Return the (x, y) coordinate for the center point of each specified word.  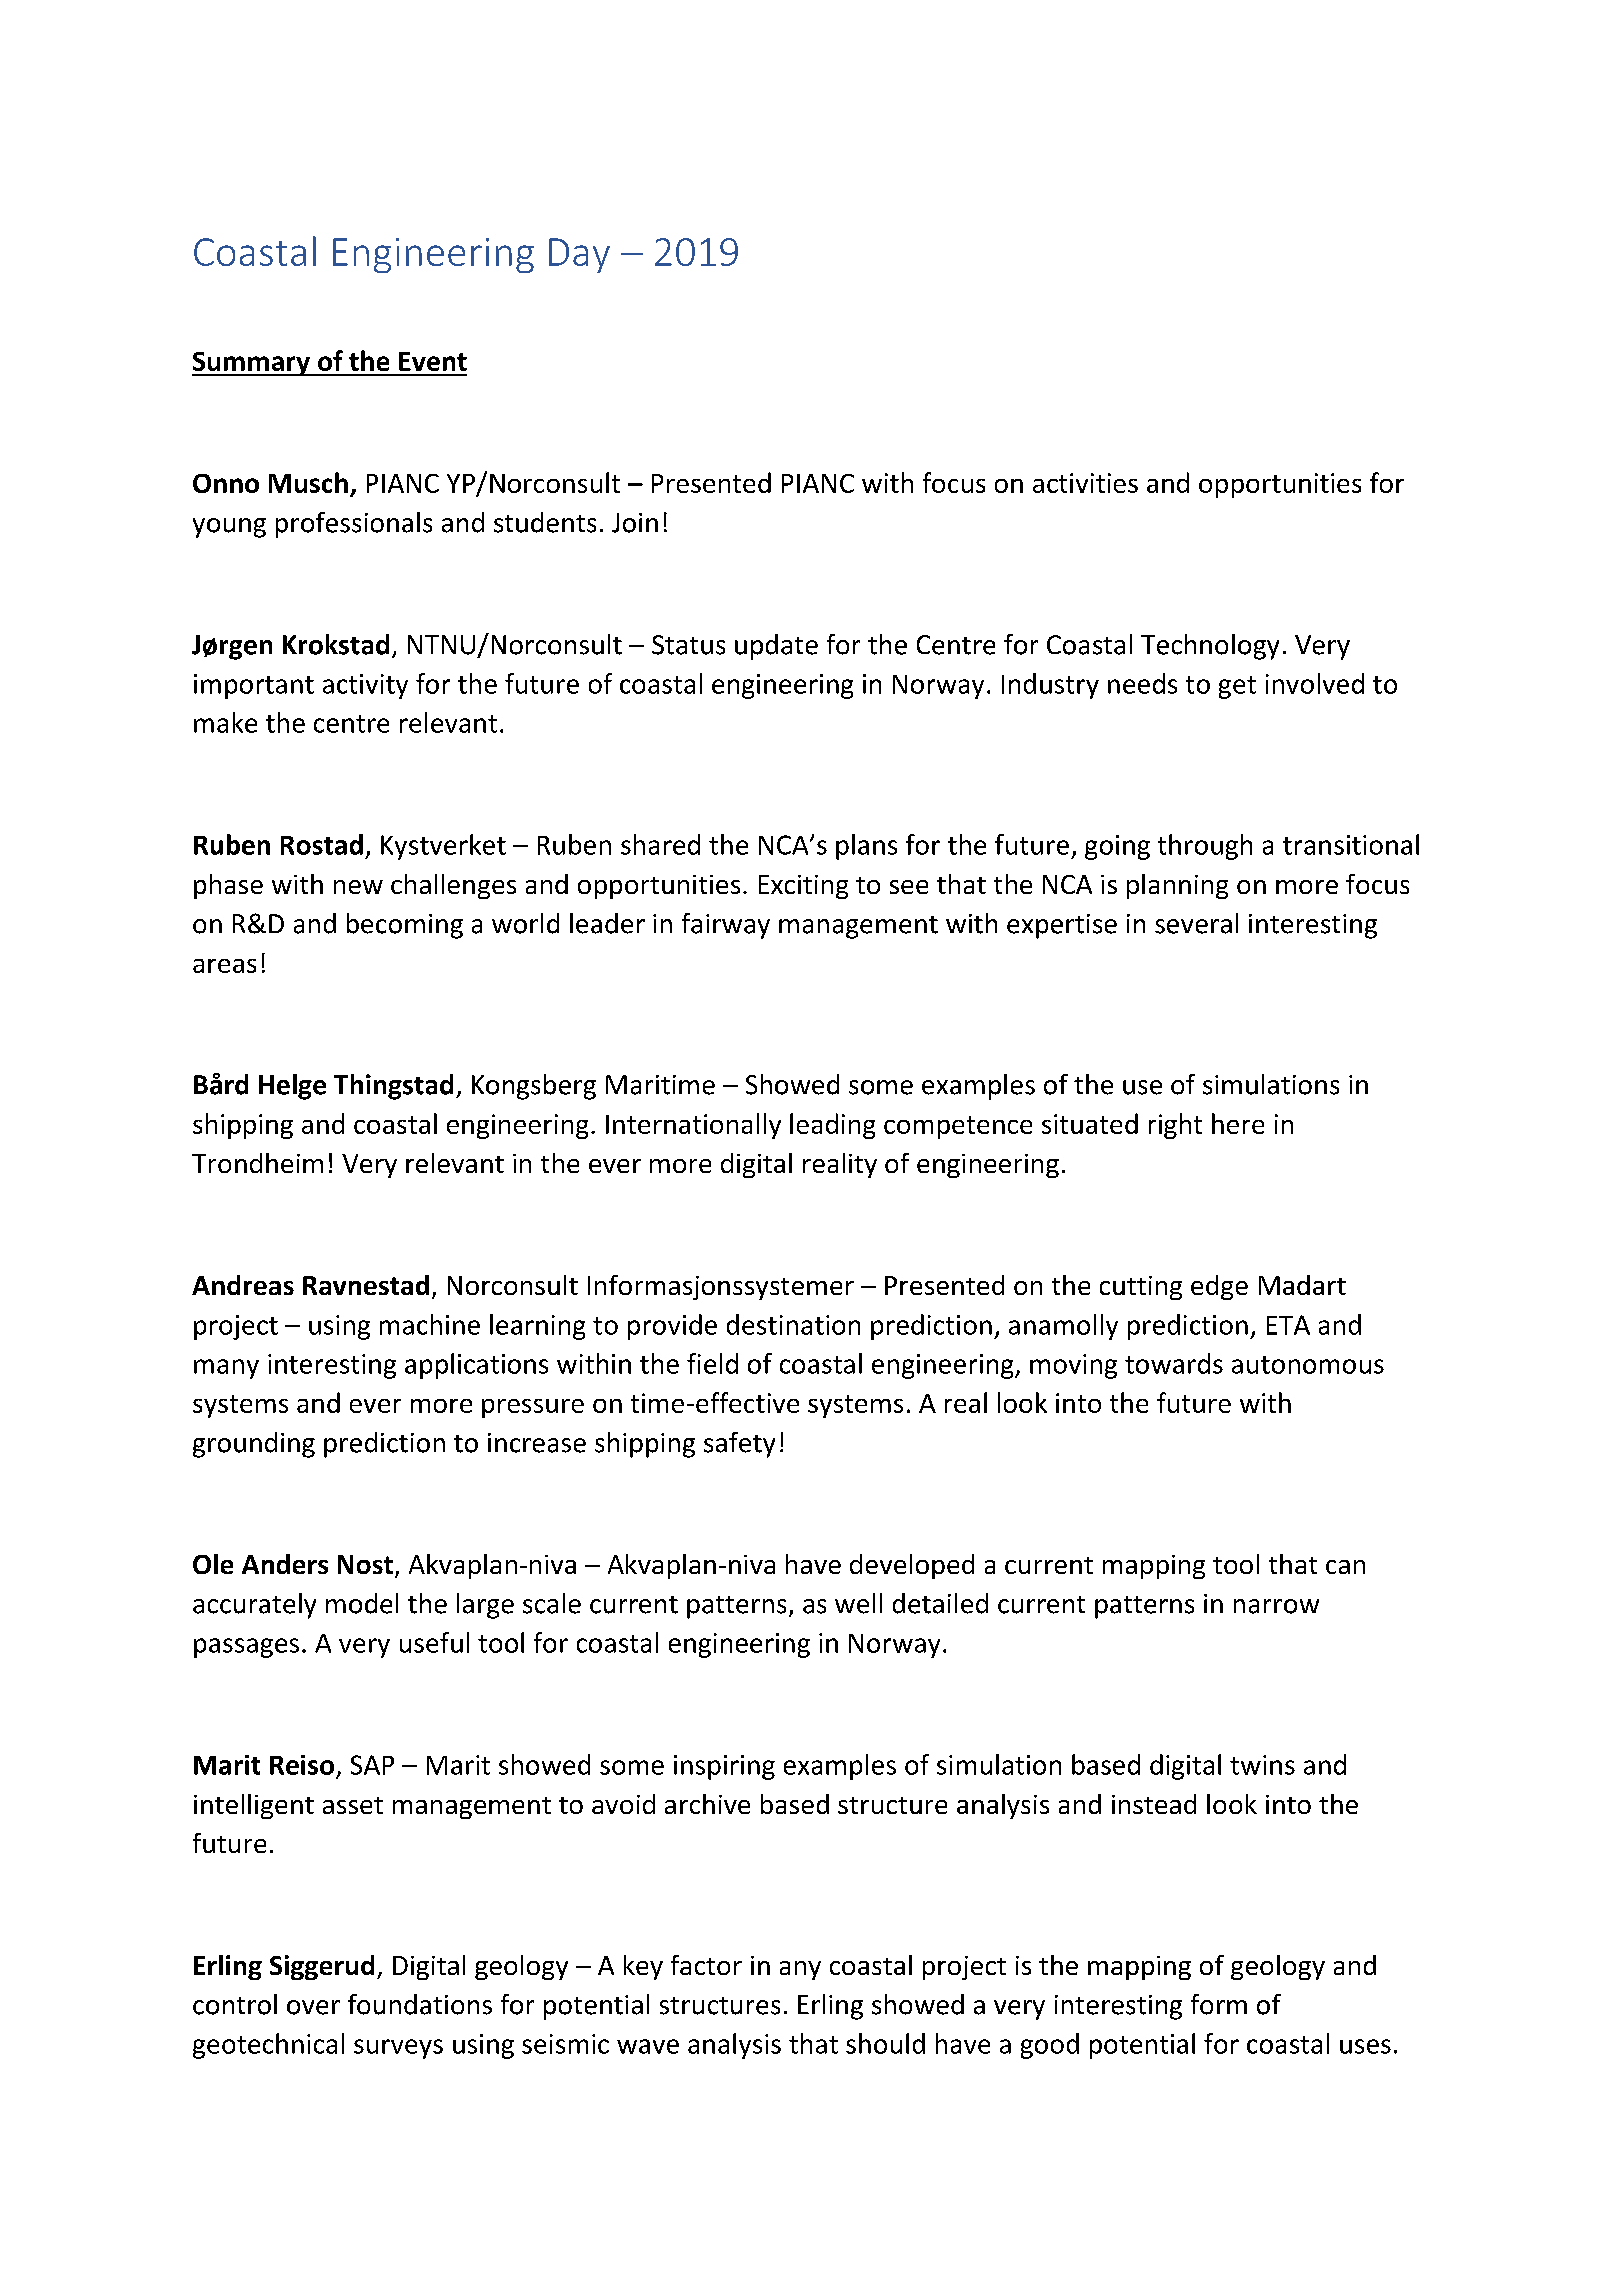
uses (1365, 2046)
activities (1085, 483)
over (313, 2007)
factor (706, 1965)
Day (579, 255)
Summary (252, 364)
